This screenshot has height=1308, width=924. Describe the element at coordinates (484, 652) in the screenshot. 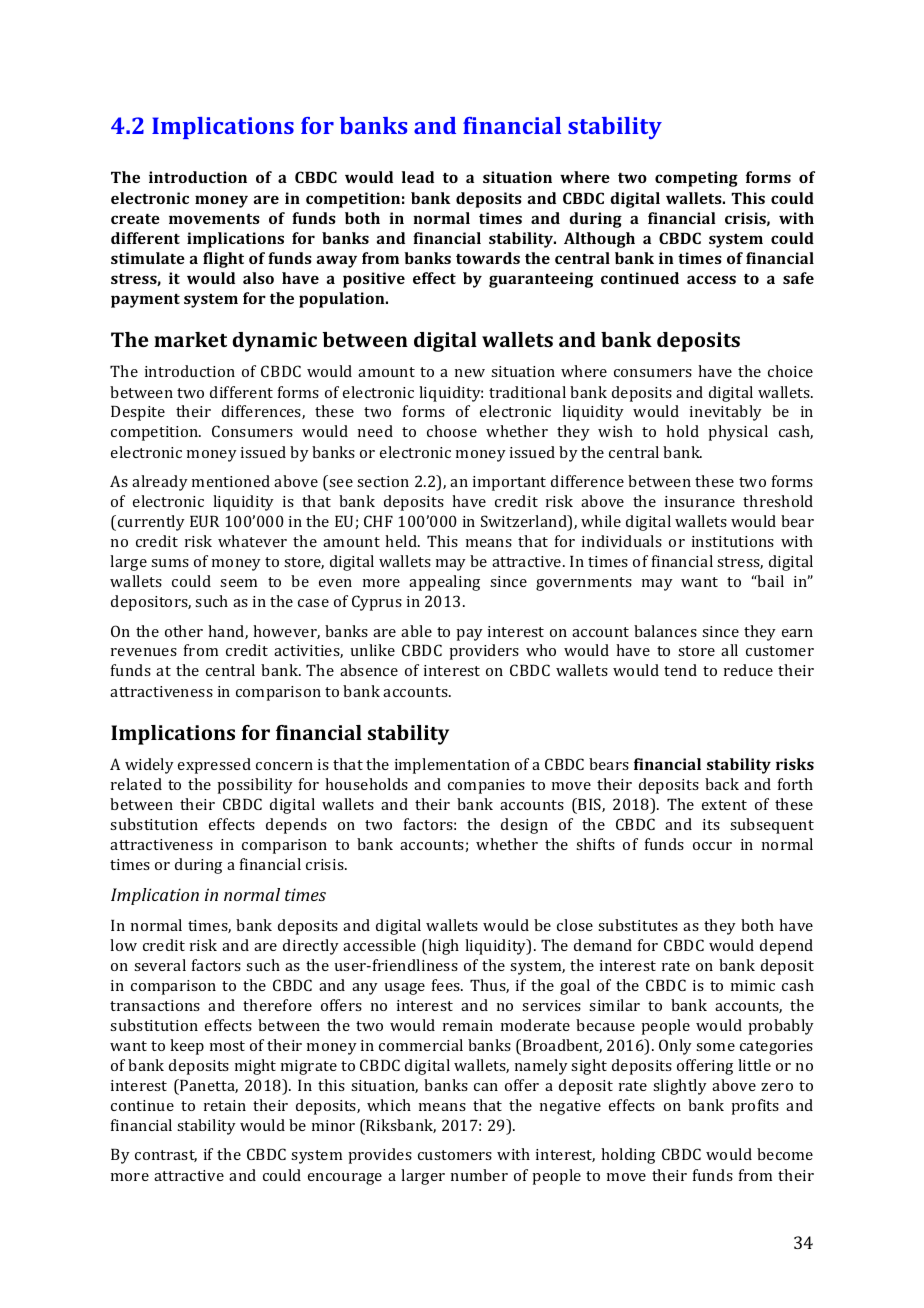

I see `providers` at that location.
